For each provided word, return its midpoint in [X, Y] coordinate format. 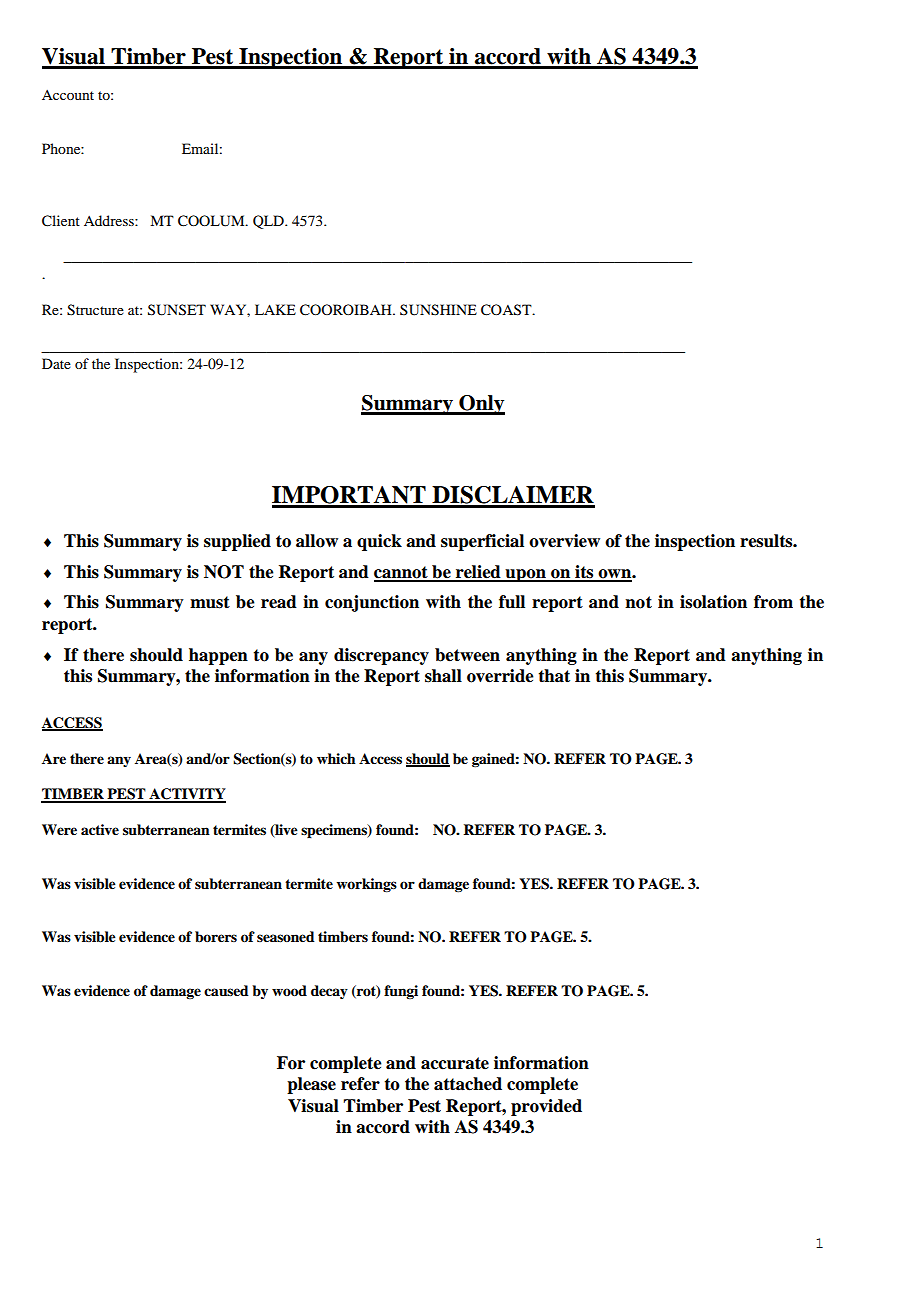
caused [226, 990]
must [210, 602]
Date [56, 363]
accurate [455, 1063]
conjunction [372, 603]
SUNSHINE [438, 310]
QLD [269, 222]
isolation [713, 602]
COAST [507, 310]
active [100, 830]
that [554, 676]
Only [481, 405]
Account [68, 95]
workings [366, 885]
